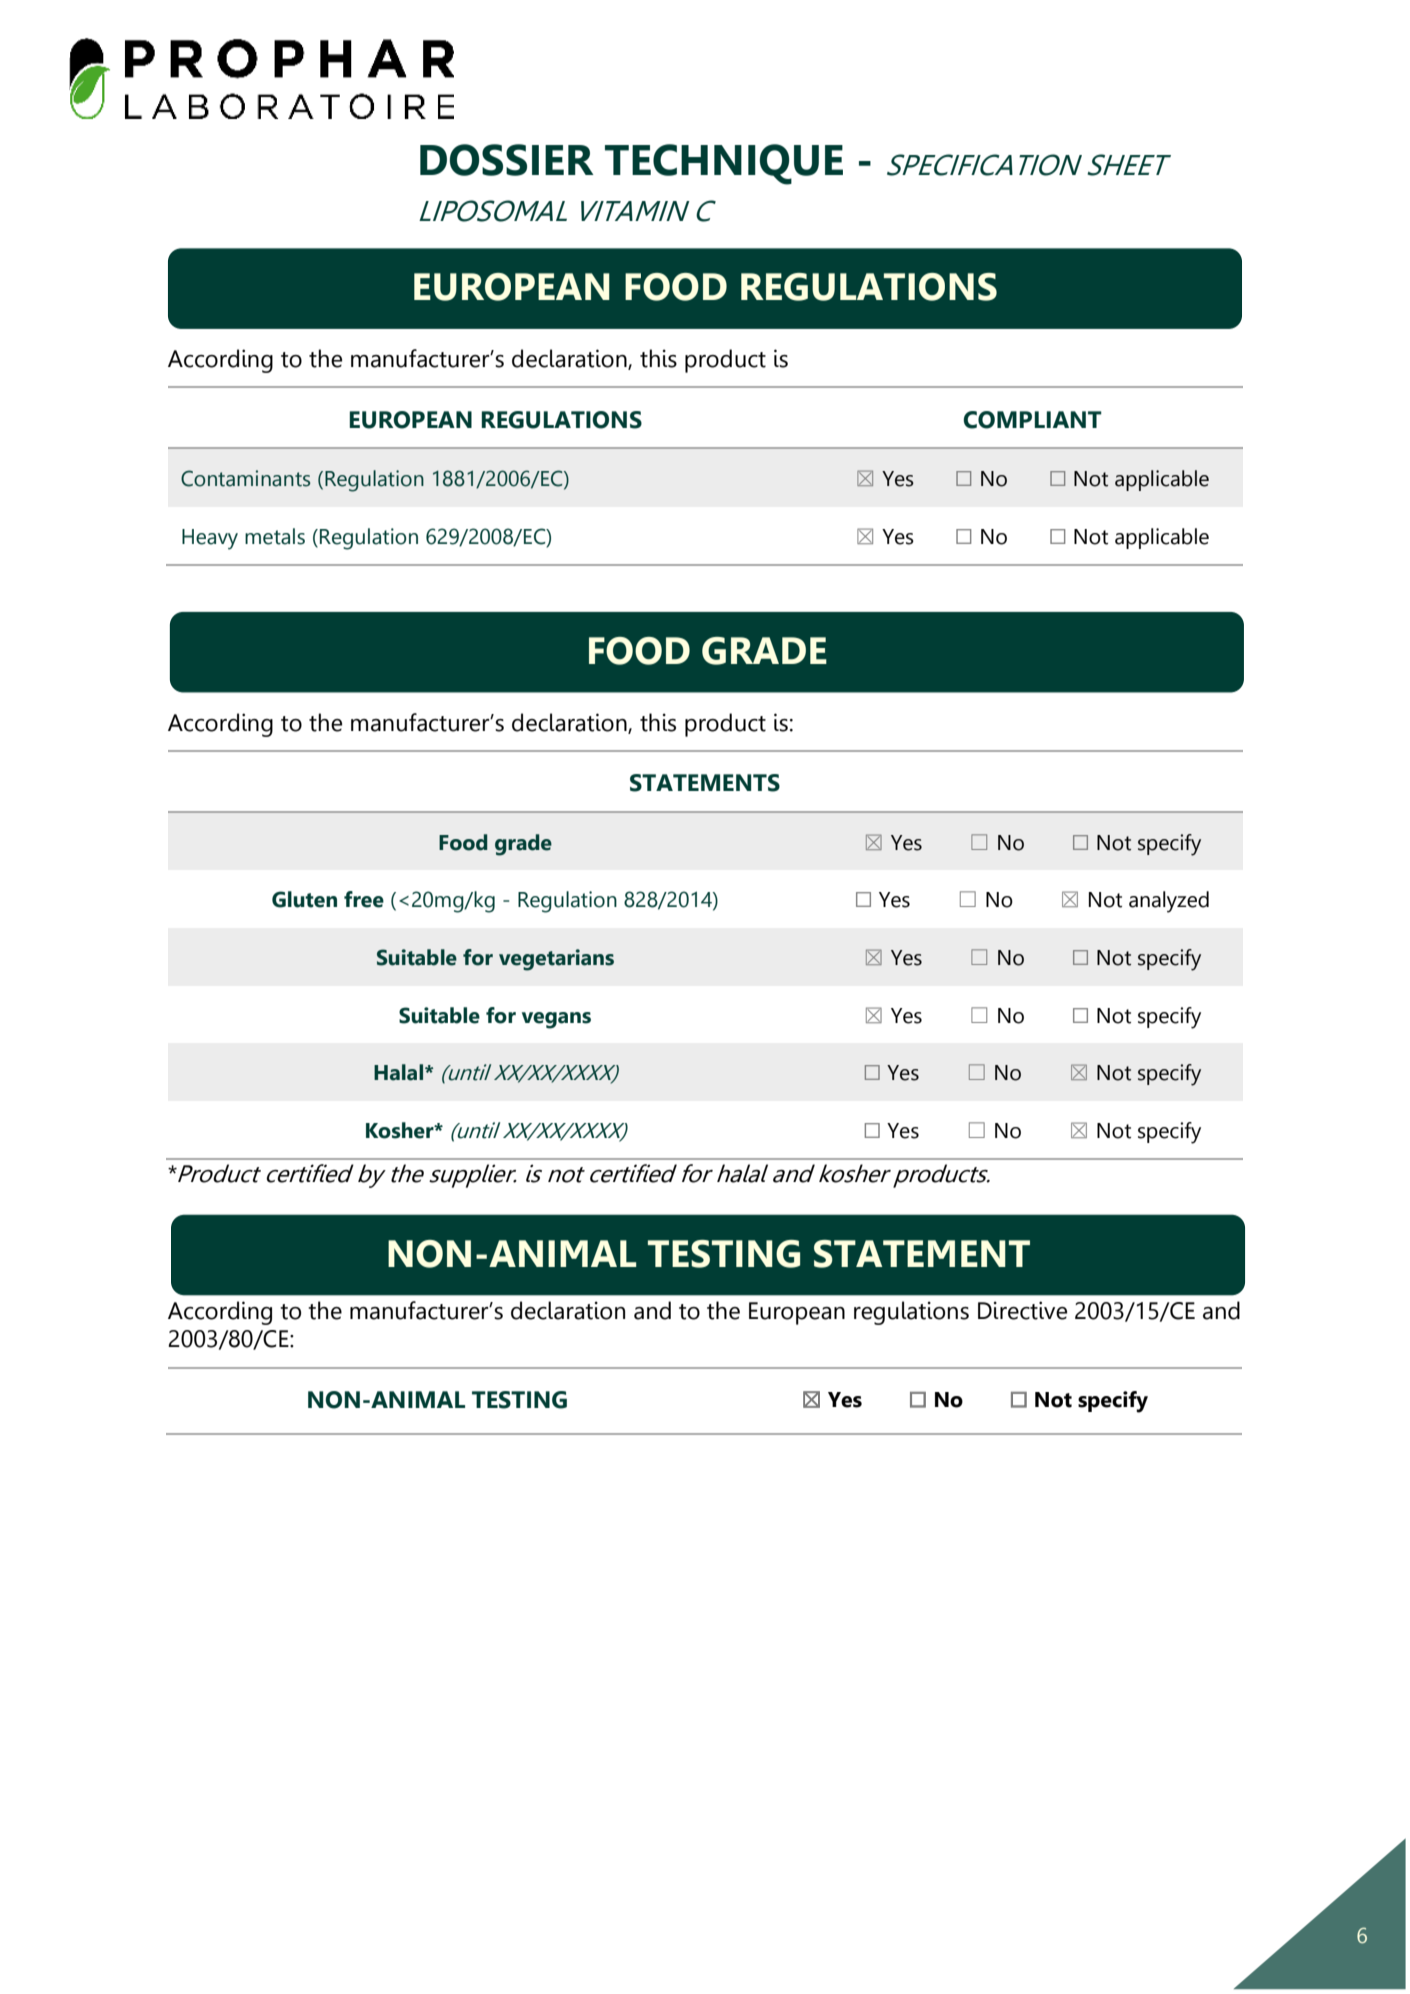 This screenshot has height=1994, width=1410. Describe the element at coordinates (507, 160) in the screenshot. I see `DOSSIER` at that location.
